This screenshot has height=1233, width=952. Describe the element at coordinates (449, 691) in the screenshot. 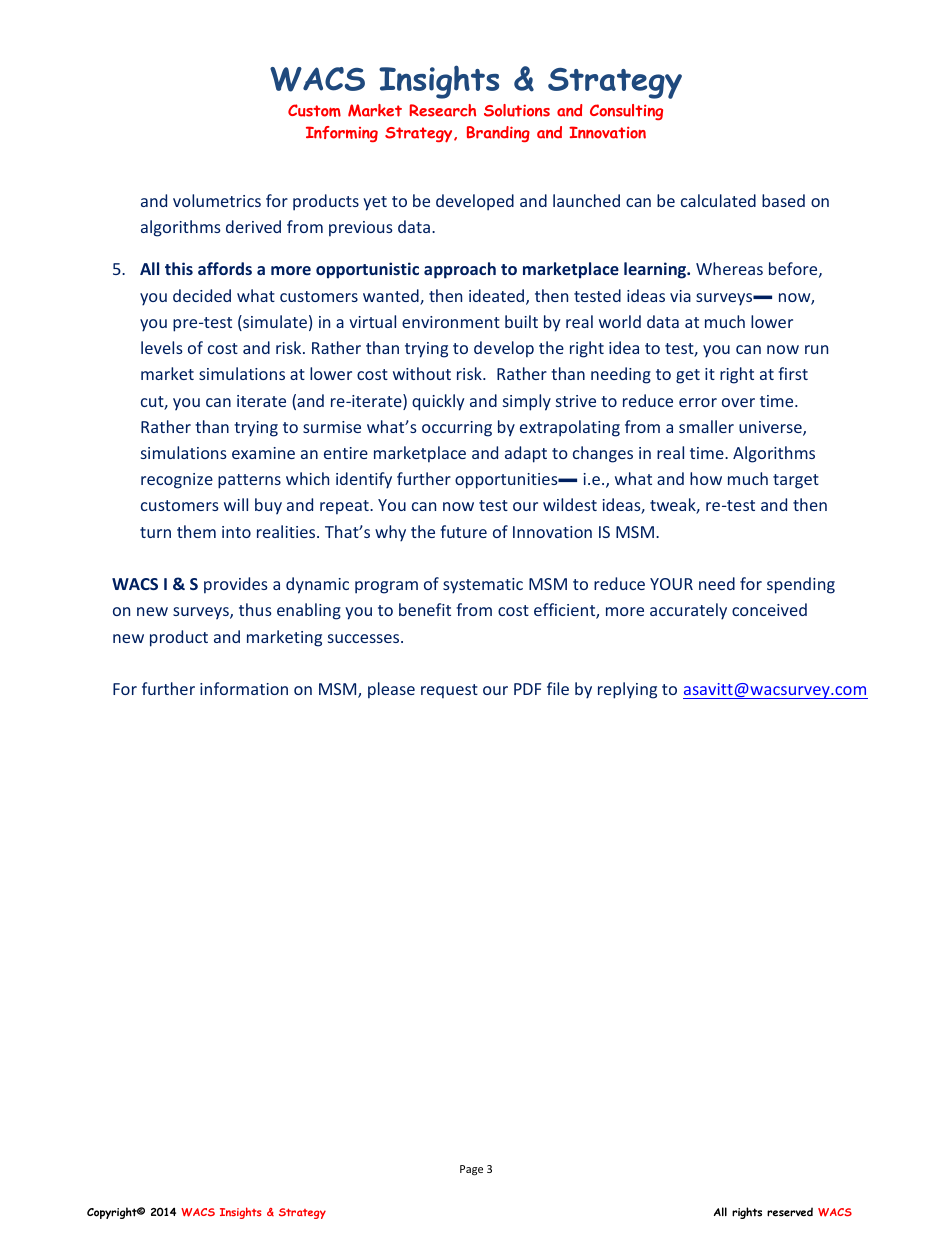

I see `request` at that location.
